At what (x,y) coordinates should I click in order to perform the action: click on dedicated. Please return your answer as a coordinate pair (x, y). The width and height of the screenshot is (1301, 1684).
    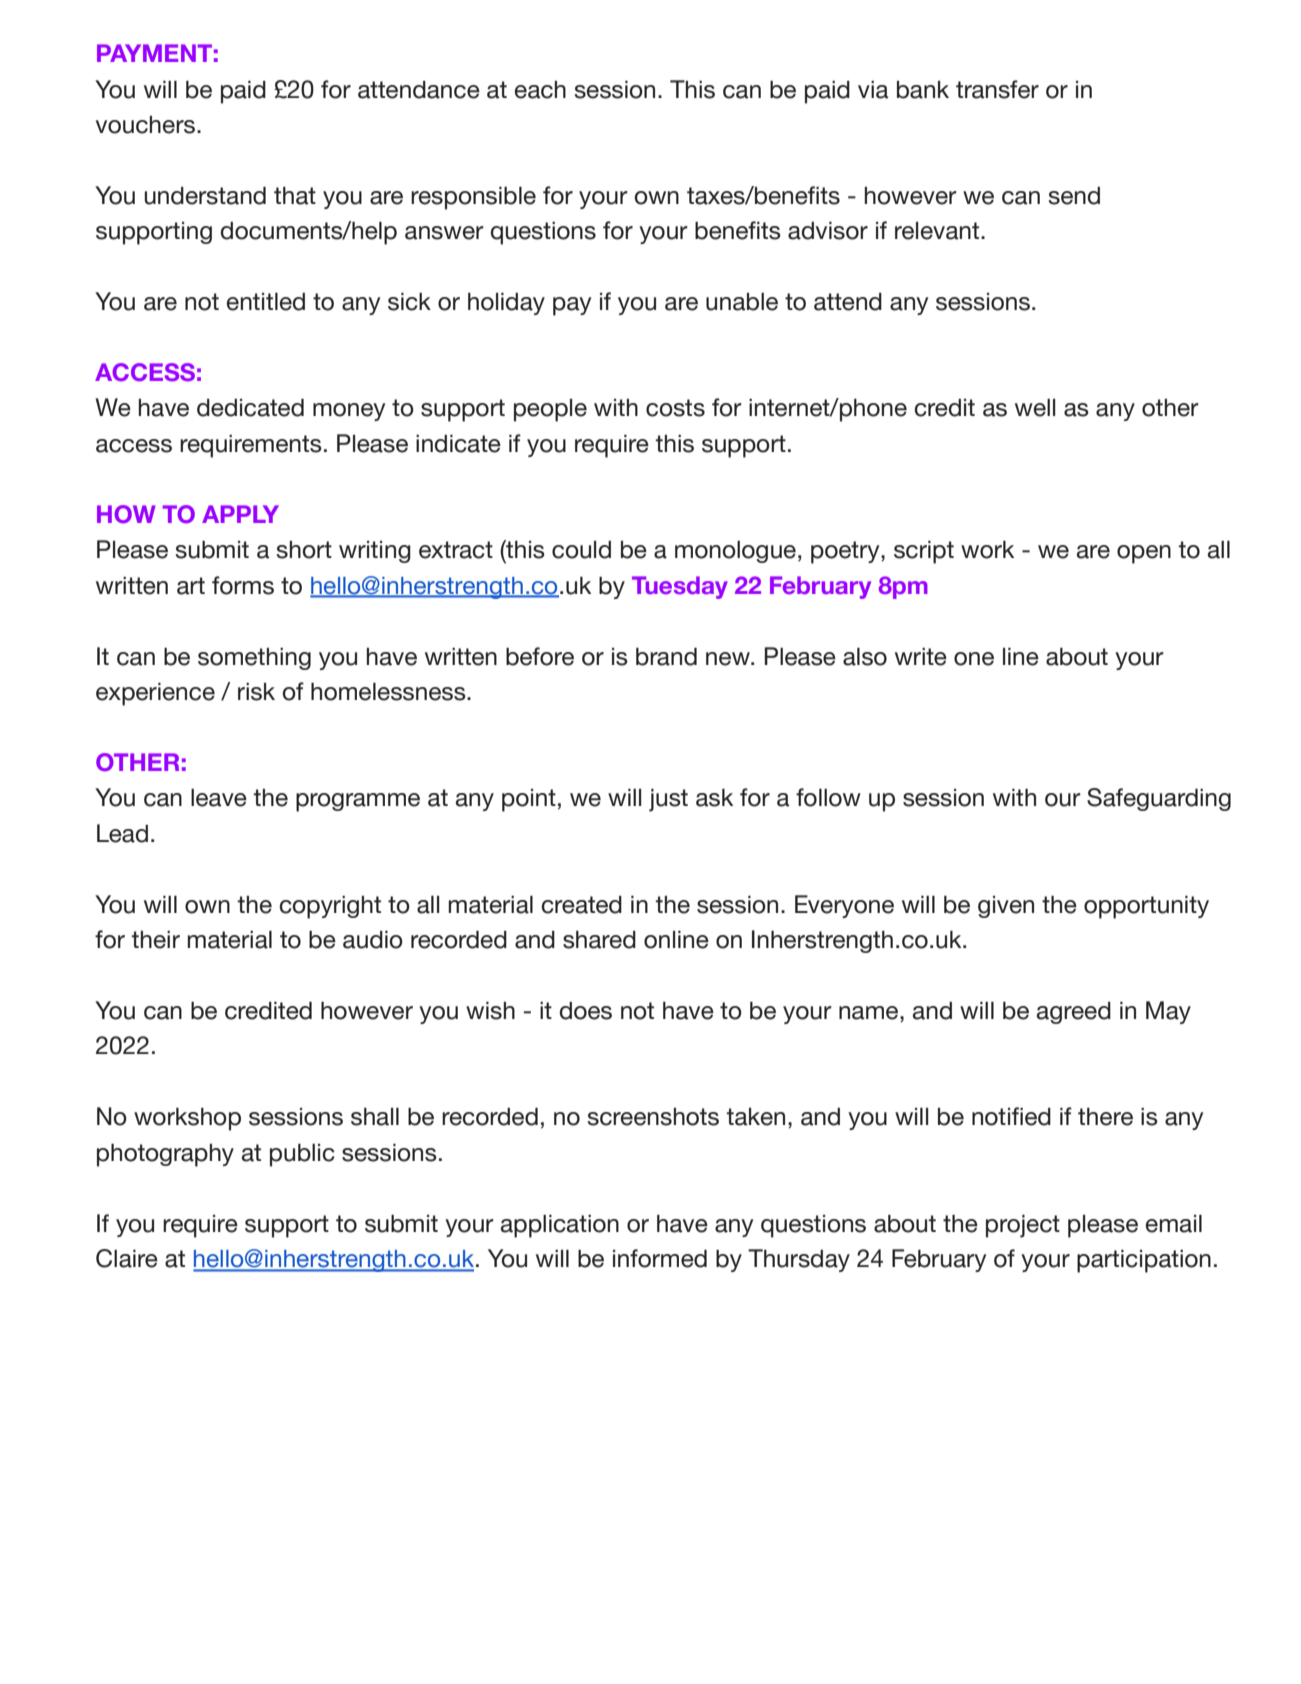
    Looking at the image, I should click on (250, 408).
